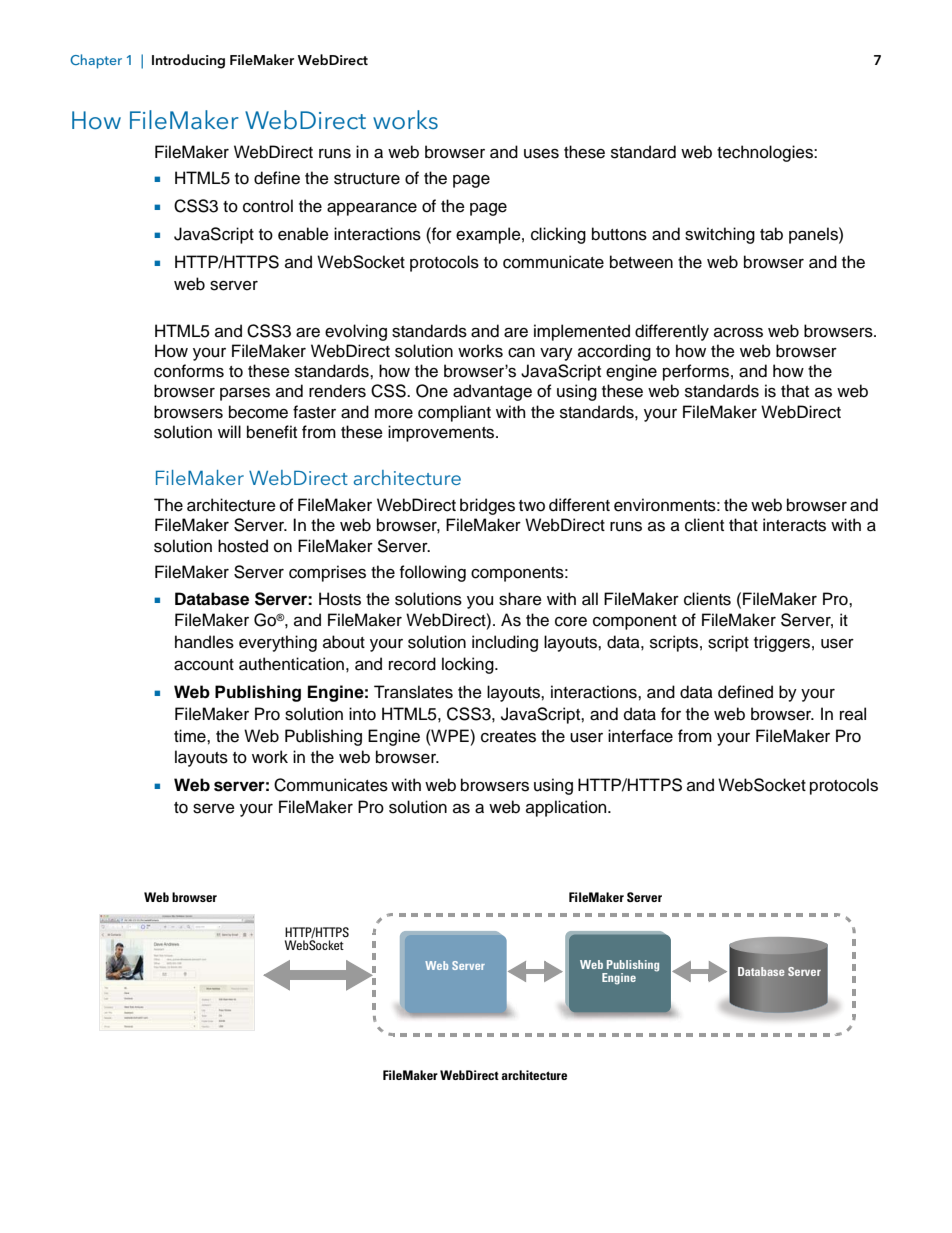 This page has height=1233, width=952. What do you see at coordinates (433, 573) in the page?
I see `following` at bounding box center [433, 573].
